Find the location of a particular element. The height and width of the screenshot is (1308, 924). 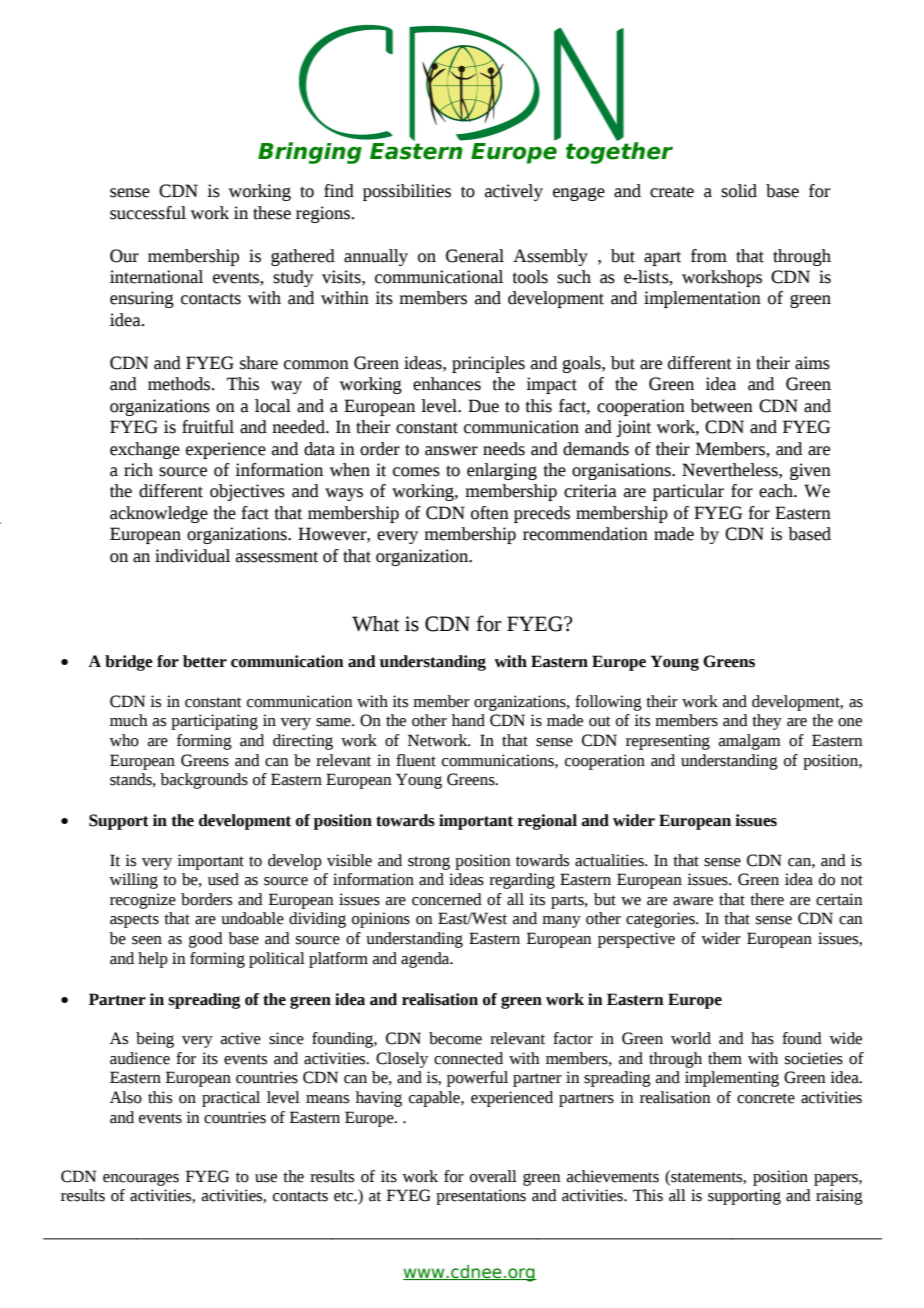

they is located at coordinates (767, 722).
